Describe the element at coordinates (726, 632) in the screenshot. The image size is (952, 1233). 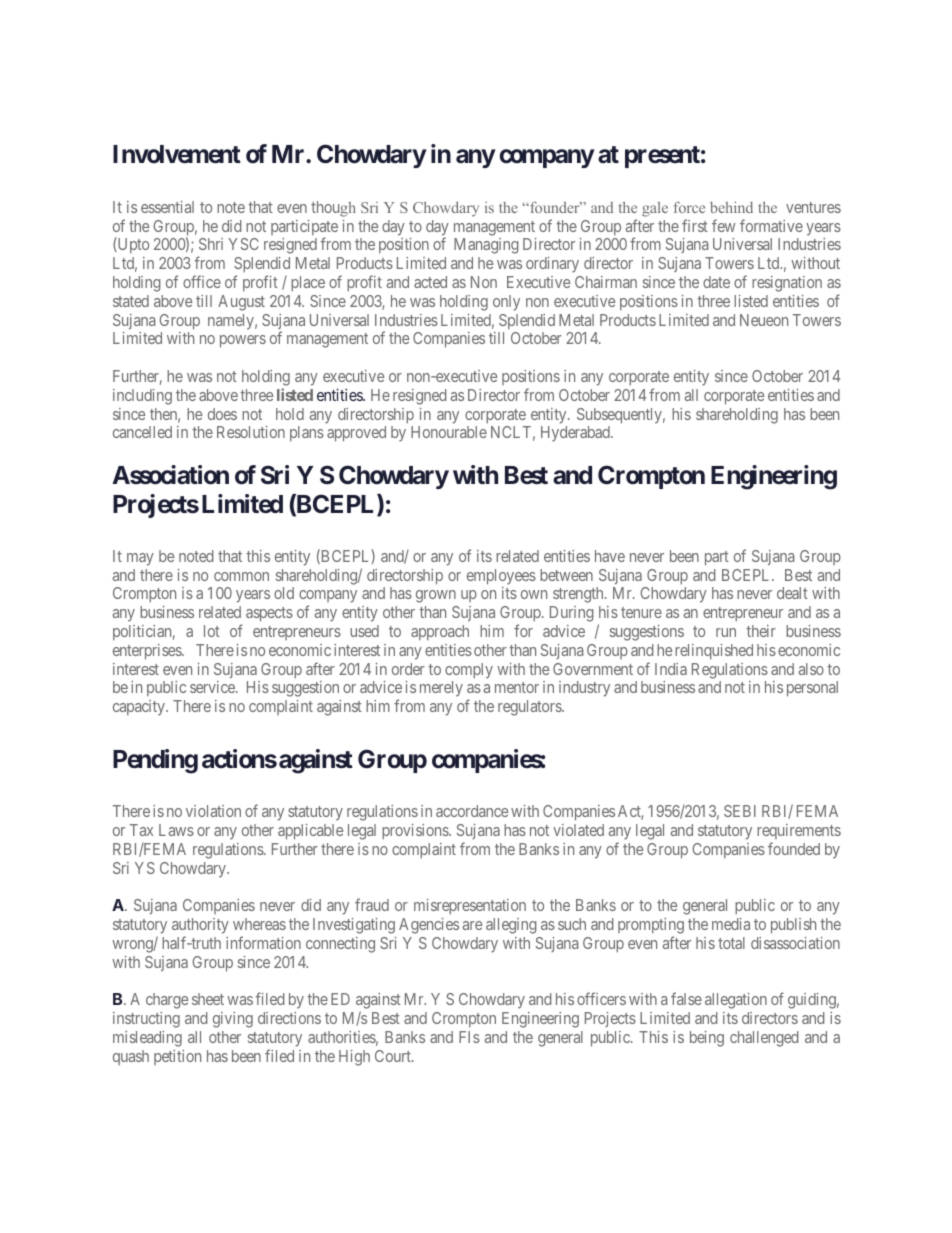
I see `run` at that location.
